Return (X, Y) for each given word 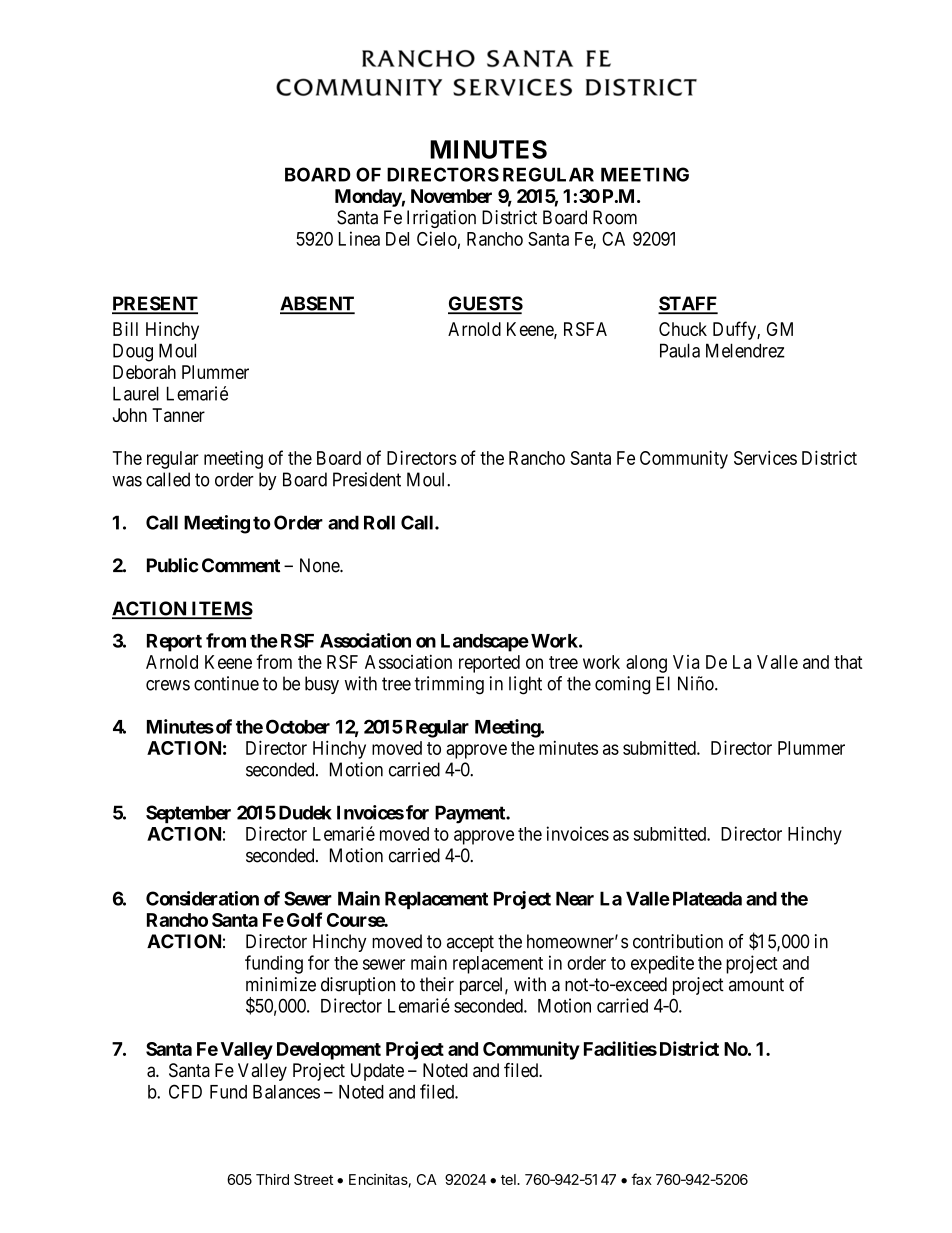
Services (765, 457)
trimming (449, 685)
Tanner (178, 415)
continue (226, 683)
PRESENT (155, 304)
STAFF (688, 304)
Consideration (202, 898)
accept (470, 943)
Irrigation (441, 219)
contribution (678, 941)
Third (272, 1179)
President (367, 479)
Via (686, 662)
